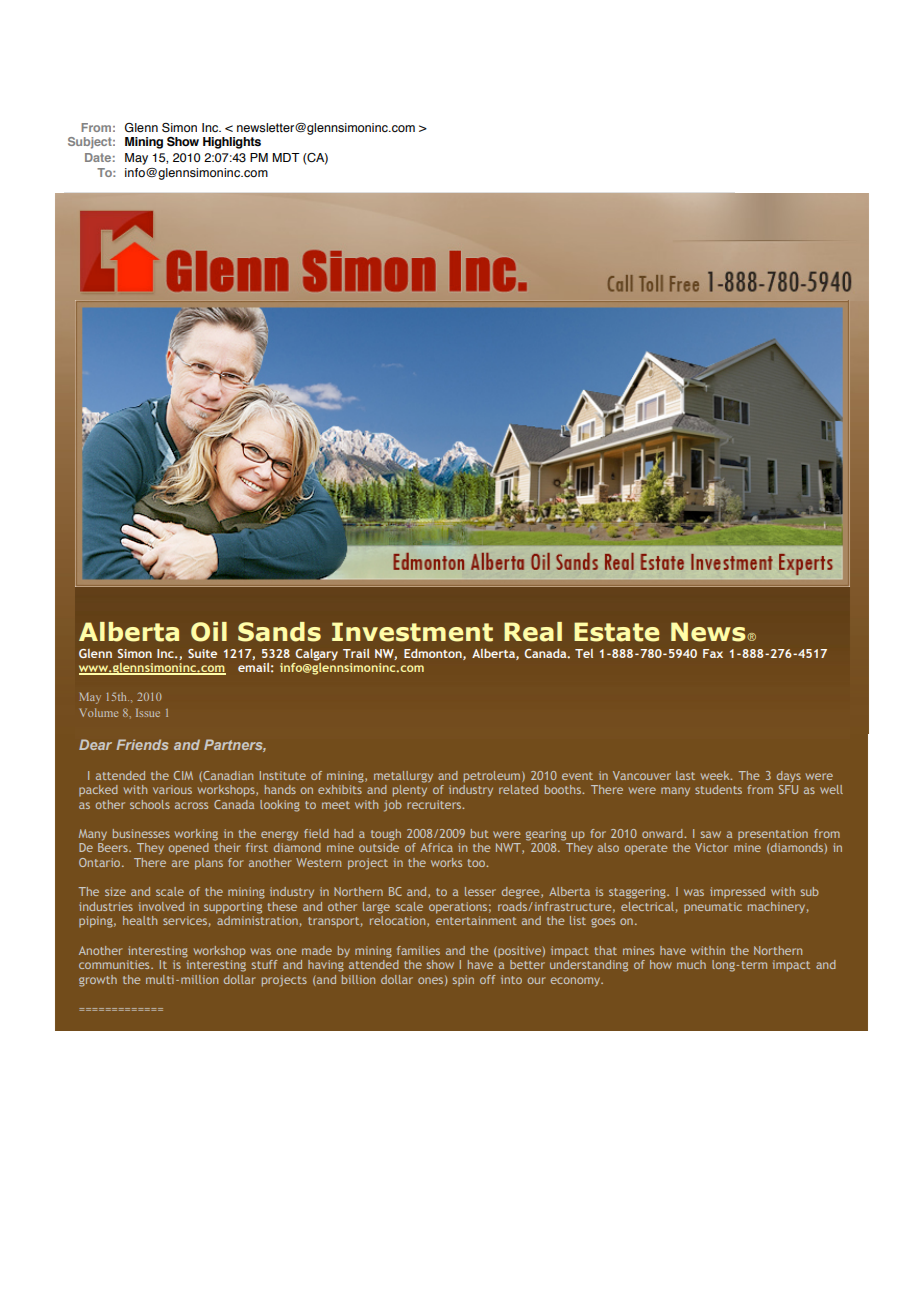 Image resolution: width=924 pixels, height=1308 pixels. What do you see at coordinates (115, 964) in the screenshot?
I see `communities` at bounding box center [115, 964].
